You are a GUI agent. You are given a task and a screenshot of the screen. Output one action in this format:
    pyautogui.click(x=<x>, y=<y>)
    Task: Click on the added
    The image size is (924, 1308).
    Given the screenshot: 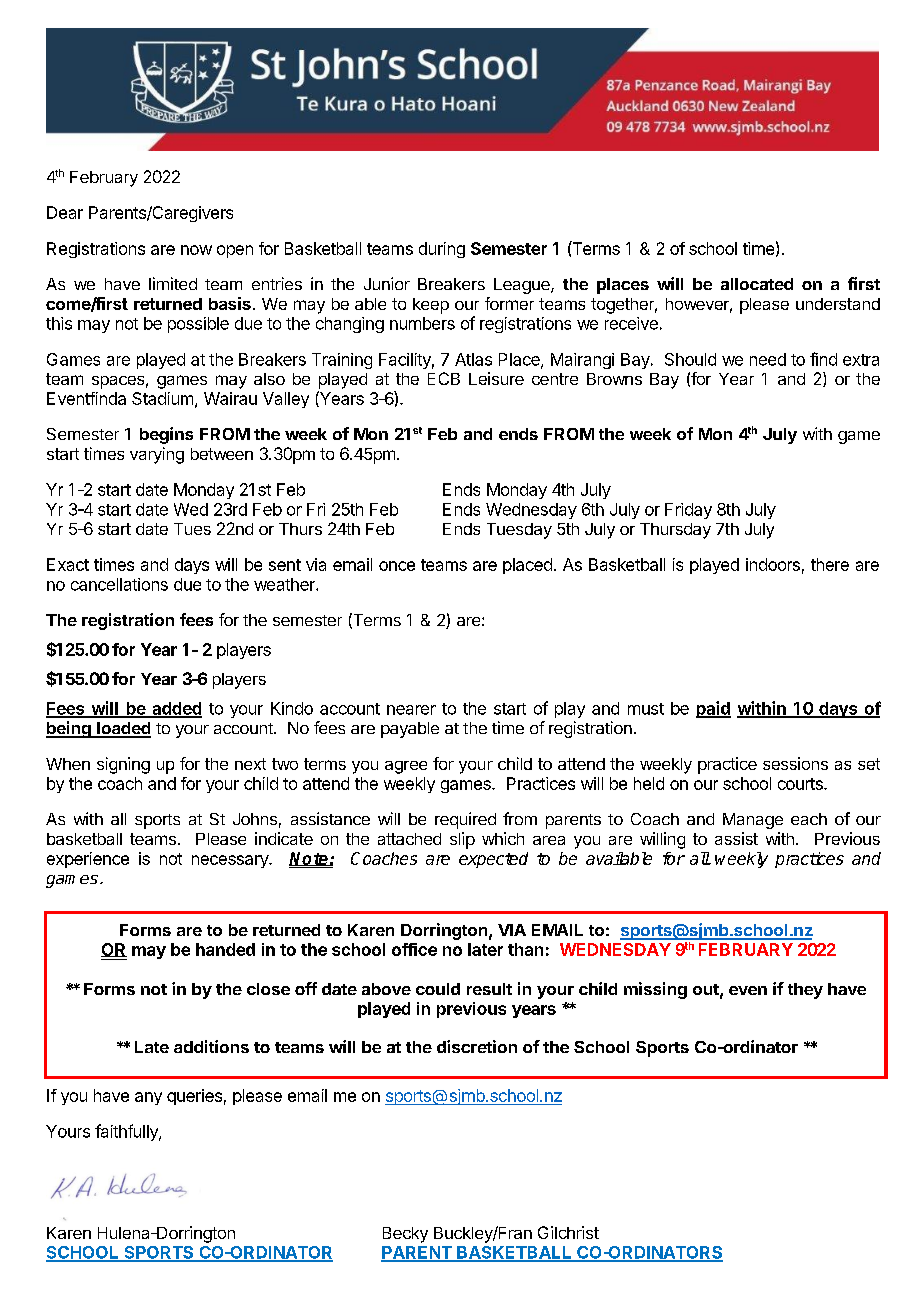 What is the action you would take?
    pyautogui.click(x=176, y=709)
